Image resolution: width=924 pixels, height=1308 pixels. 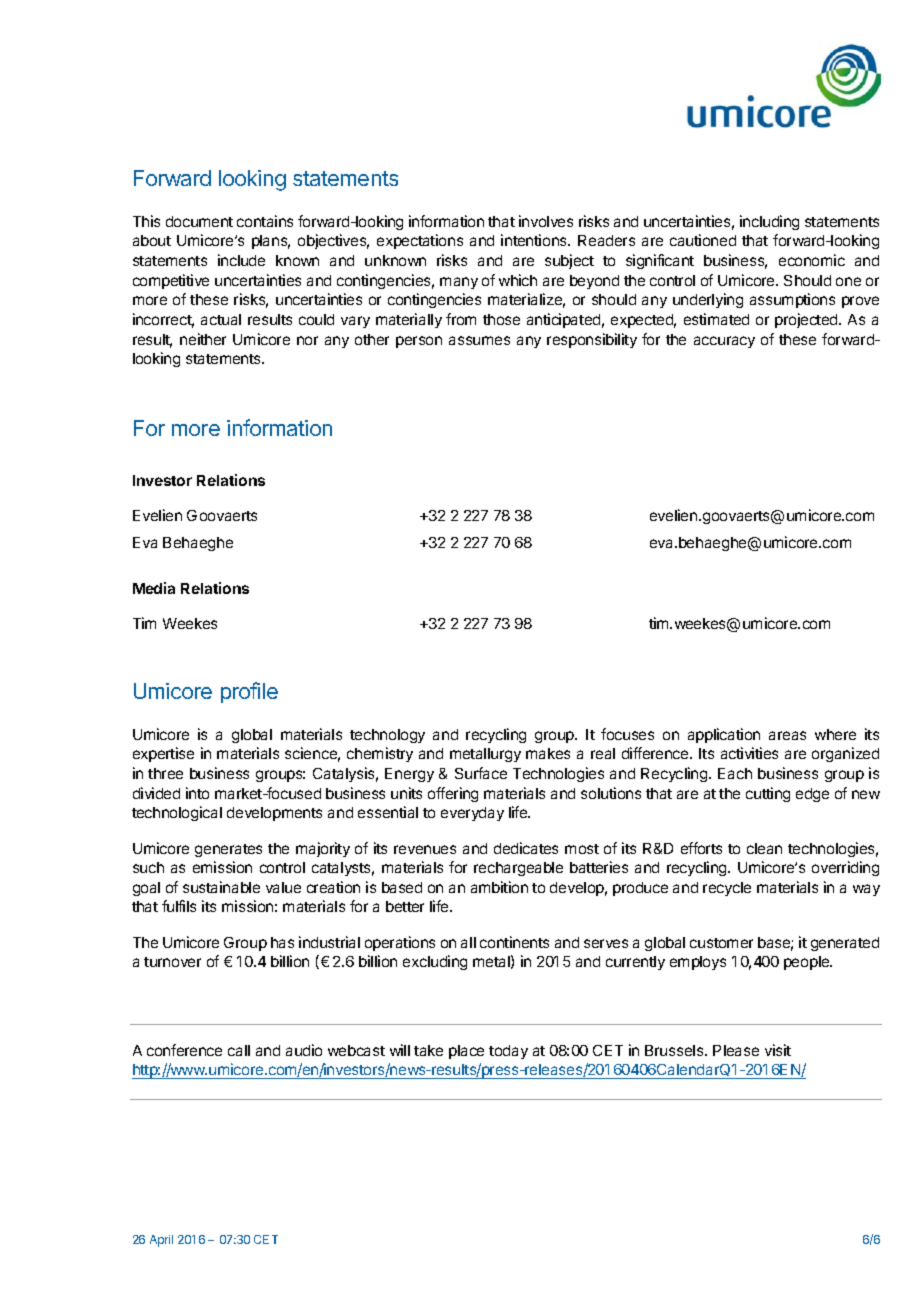 I want to click on today, so click(x=508, y=1052).
